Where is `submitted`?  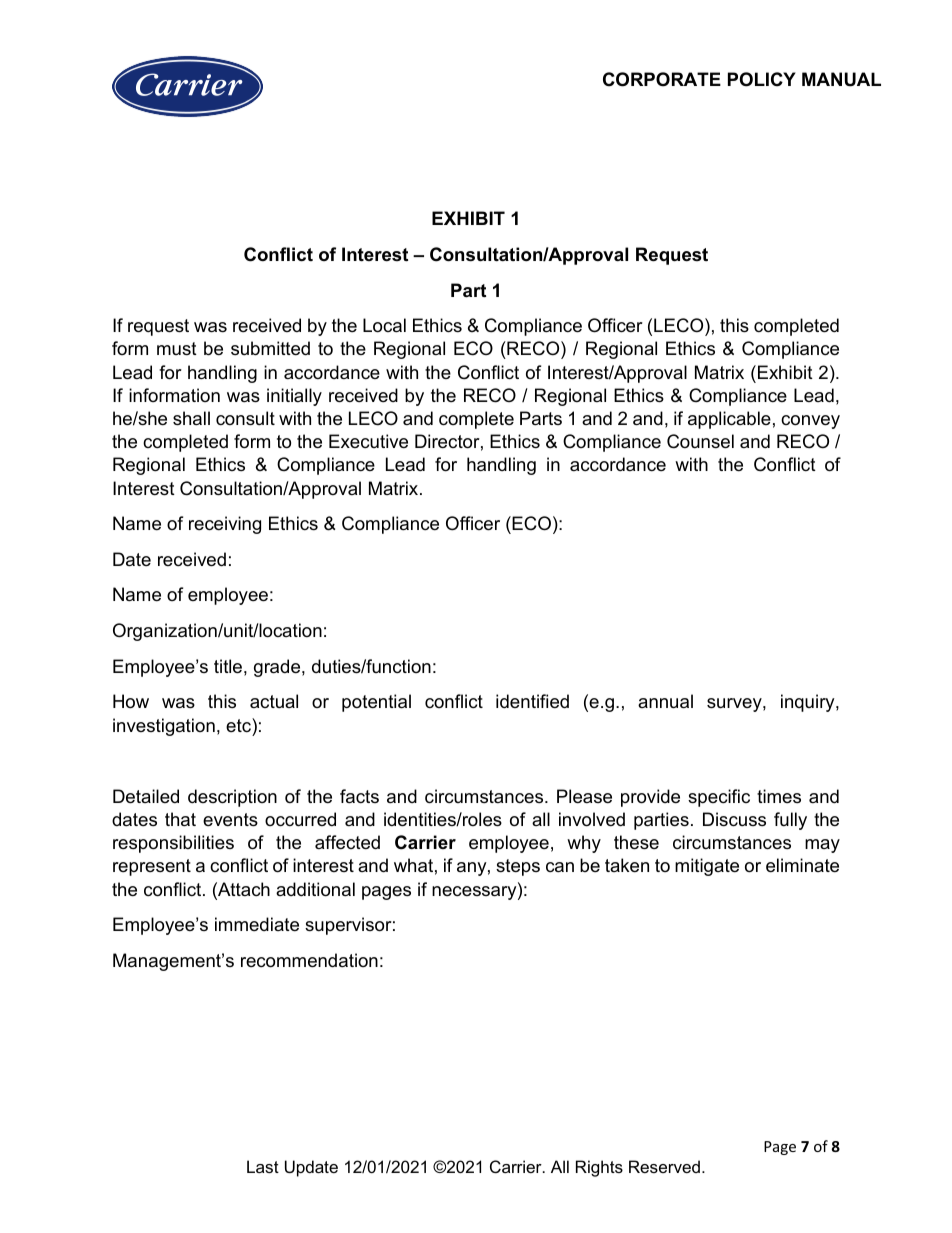 submitted is located at coordinates (270, 348).
